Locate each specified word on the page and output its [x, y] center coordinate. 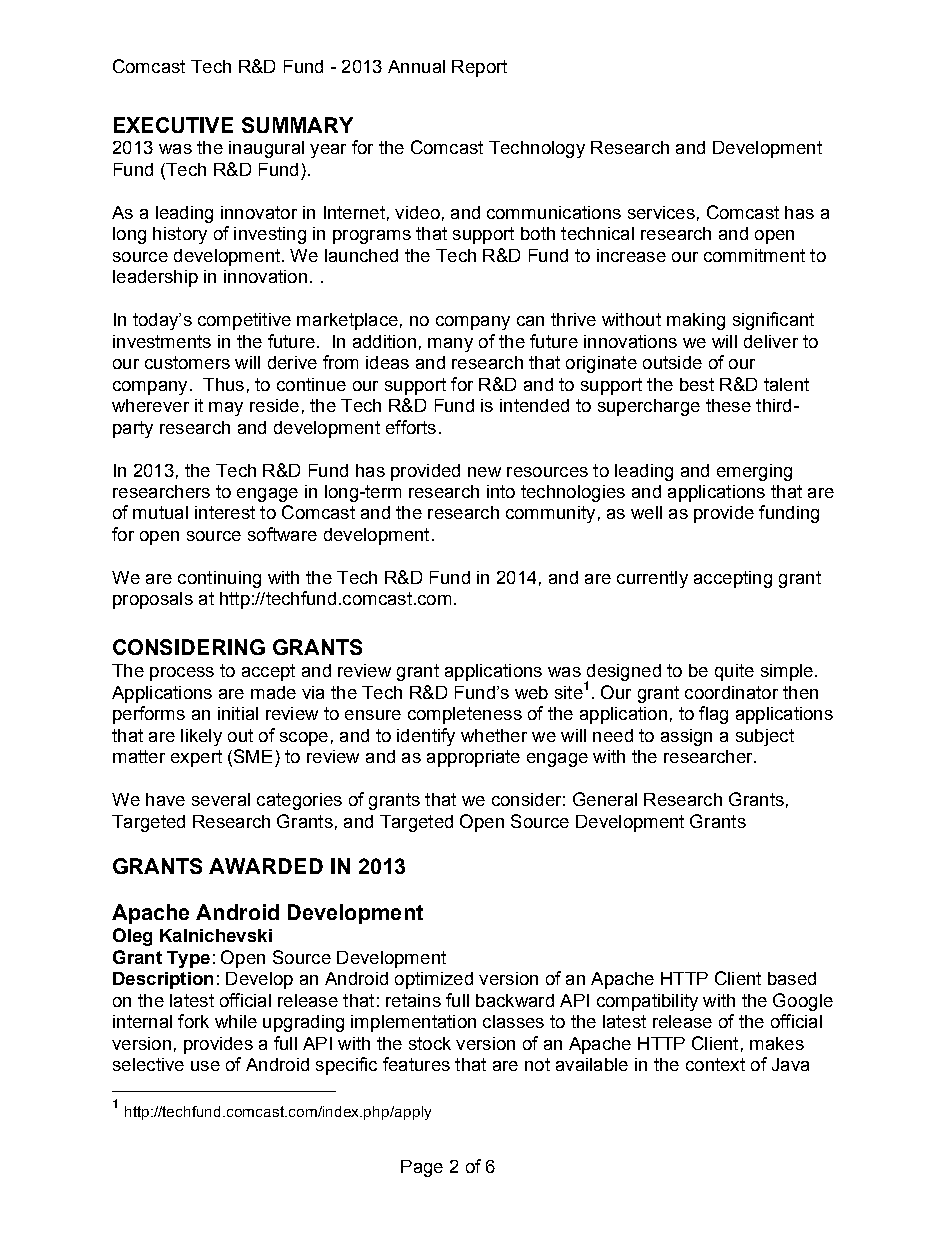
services [661, 212]
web [531, 692]
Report [479, 68]
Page [422, 1168]
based [792, 978]
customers [187, 362]
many [450, 345]
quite [734, 672]
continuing [219, 579]
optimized [434, 980]
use [205, 1066]
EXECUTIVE [173, 125]
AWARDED [266, 866]
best [697, 384]
